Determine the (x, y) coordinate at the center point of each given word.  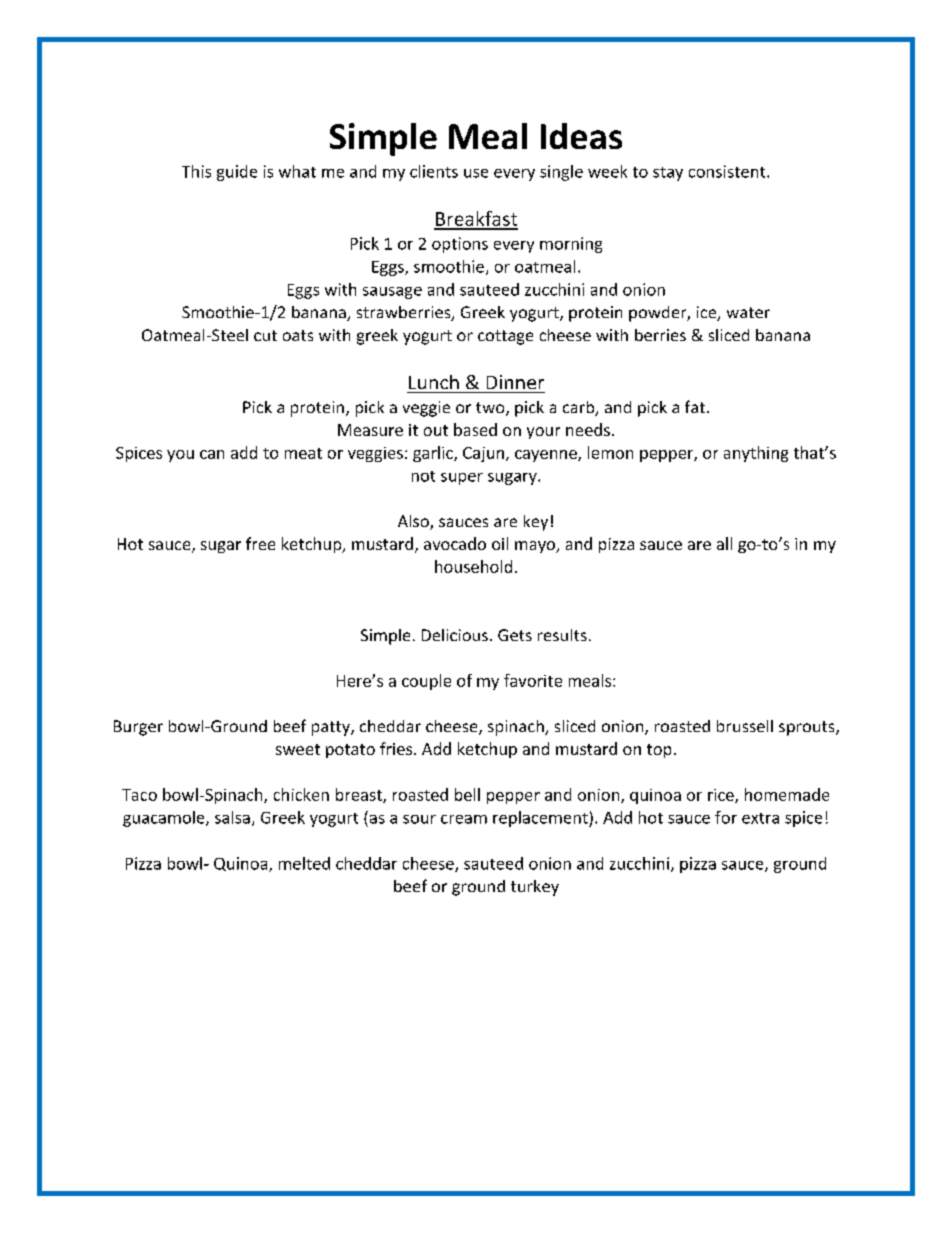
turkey (535, 888)
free (260, 543)
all (724, 543)
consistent (728, 171)
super (462, 479)
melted (304, 863)
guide (237, 173)
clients (434, 171)
